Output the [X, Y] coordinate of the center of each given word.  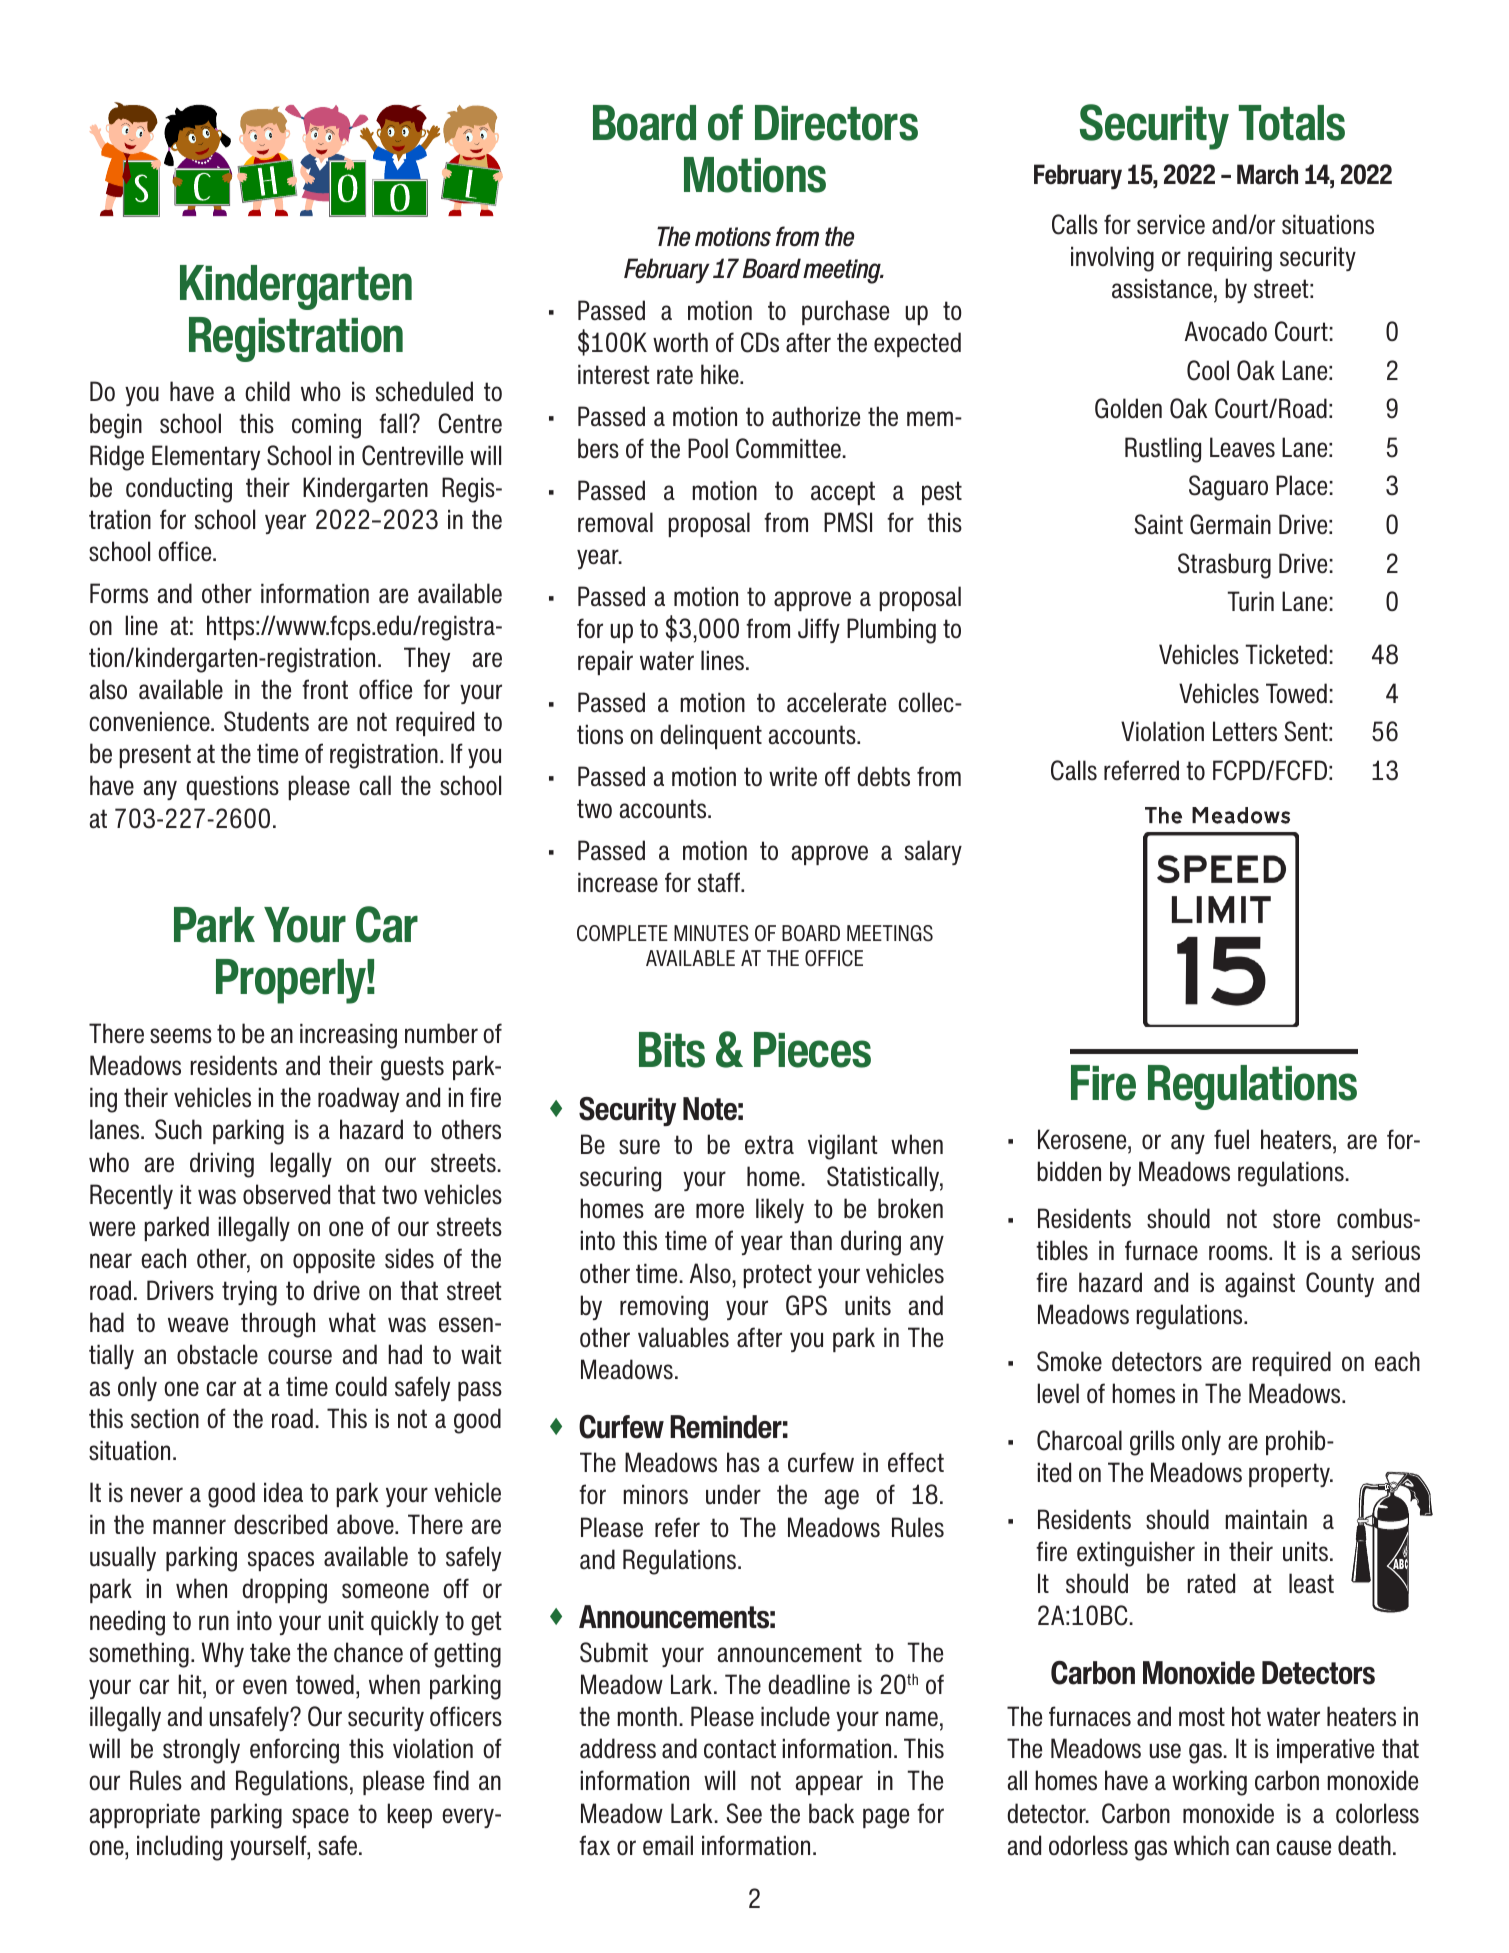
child [267, 391]
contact [740, 1749]
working [1209, 1783]
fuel [1231, 1139]
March [1267, 174]
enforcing [294, 1751]
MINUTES [711, 933]
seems [181, 1036]
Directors [836, 123]
